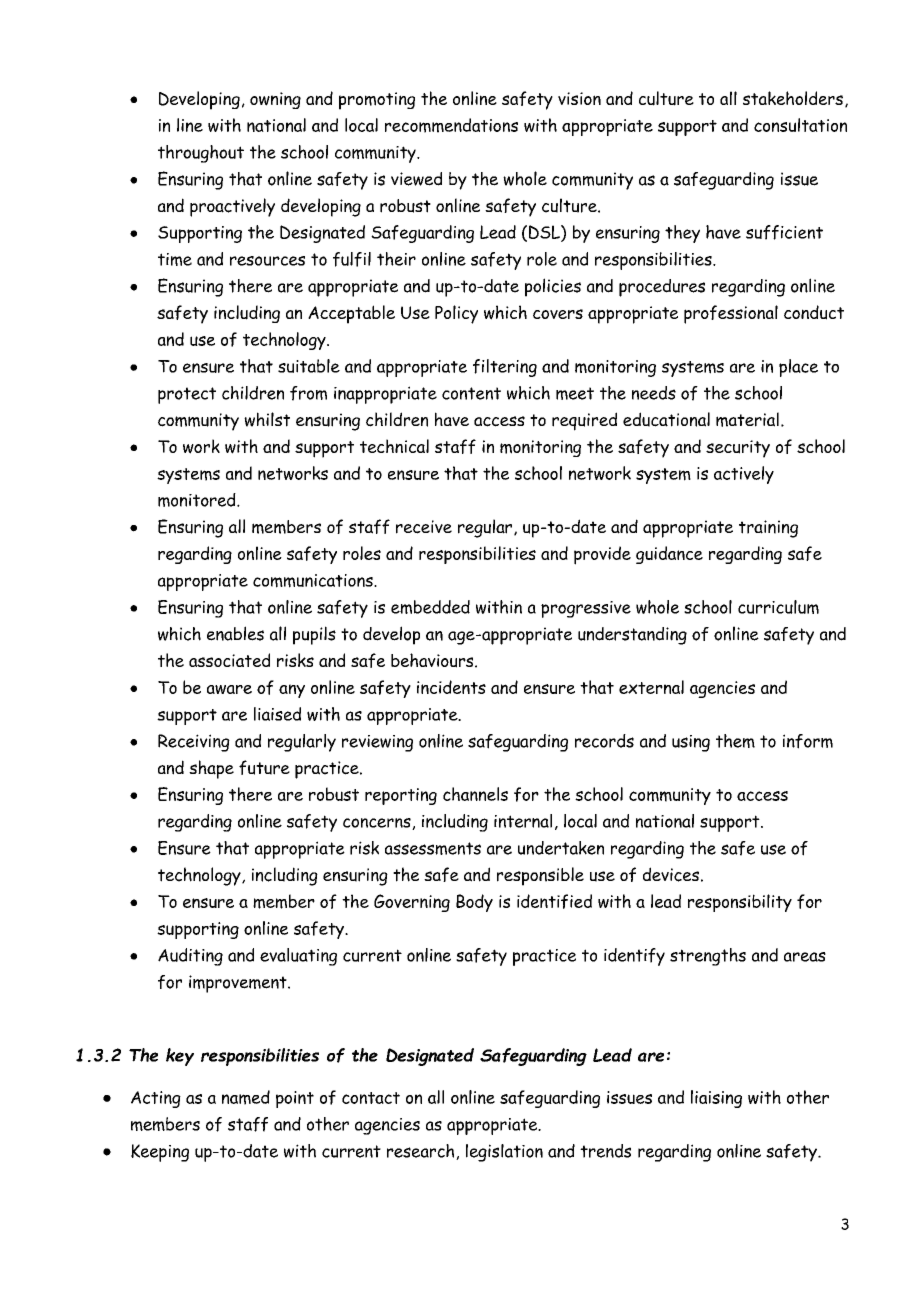  What do you see at coordinates (201, 154) in the screenshot?
I see `throughout` at bounding box center [201, 154].
